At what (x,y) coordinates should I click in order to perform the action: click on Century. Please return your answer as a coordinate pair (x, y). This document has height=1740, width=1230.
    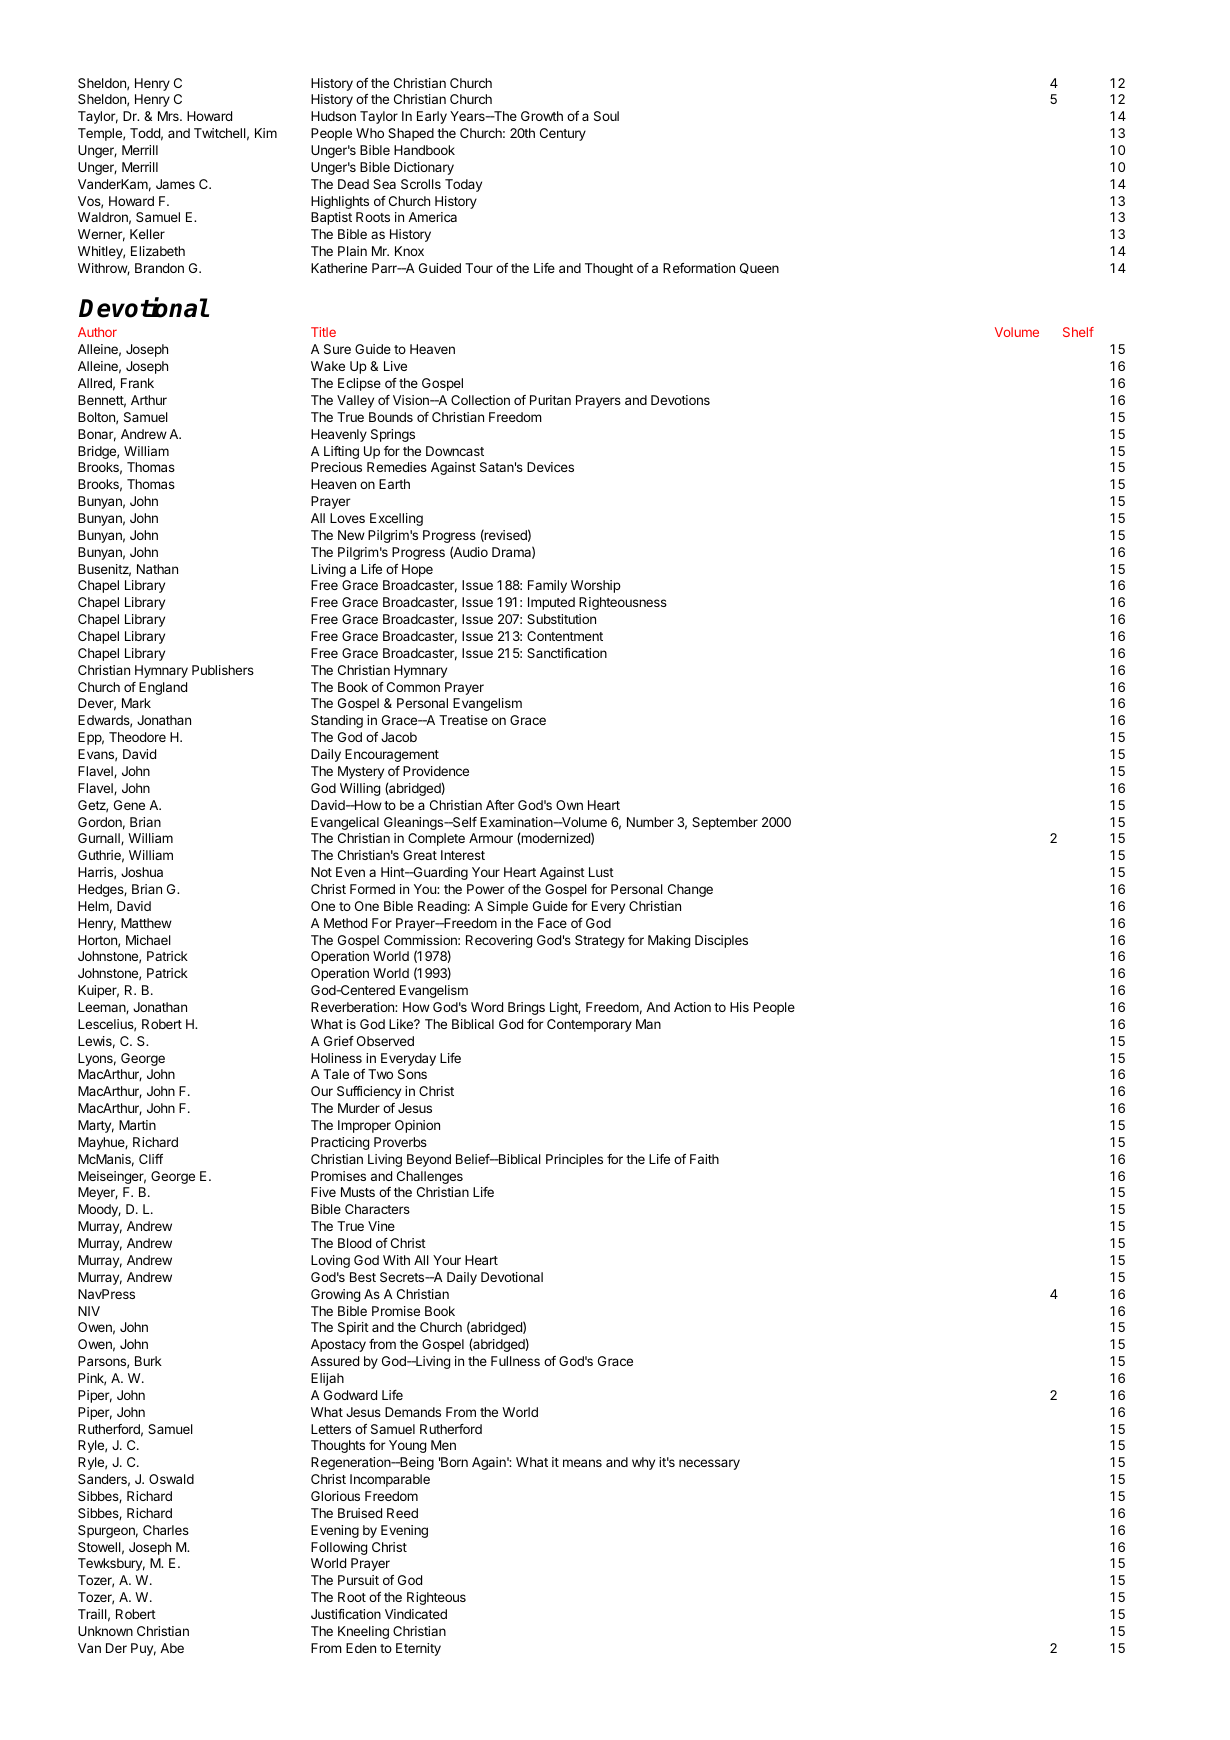
    Looking at the image, I should click on (563, 134).
